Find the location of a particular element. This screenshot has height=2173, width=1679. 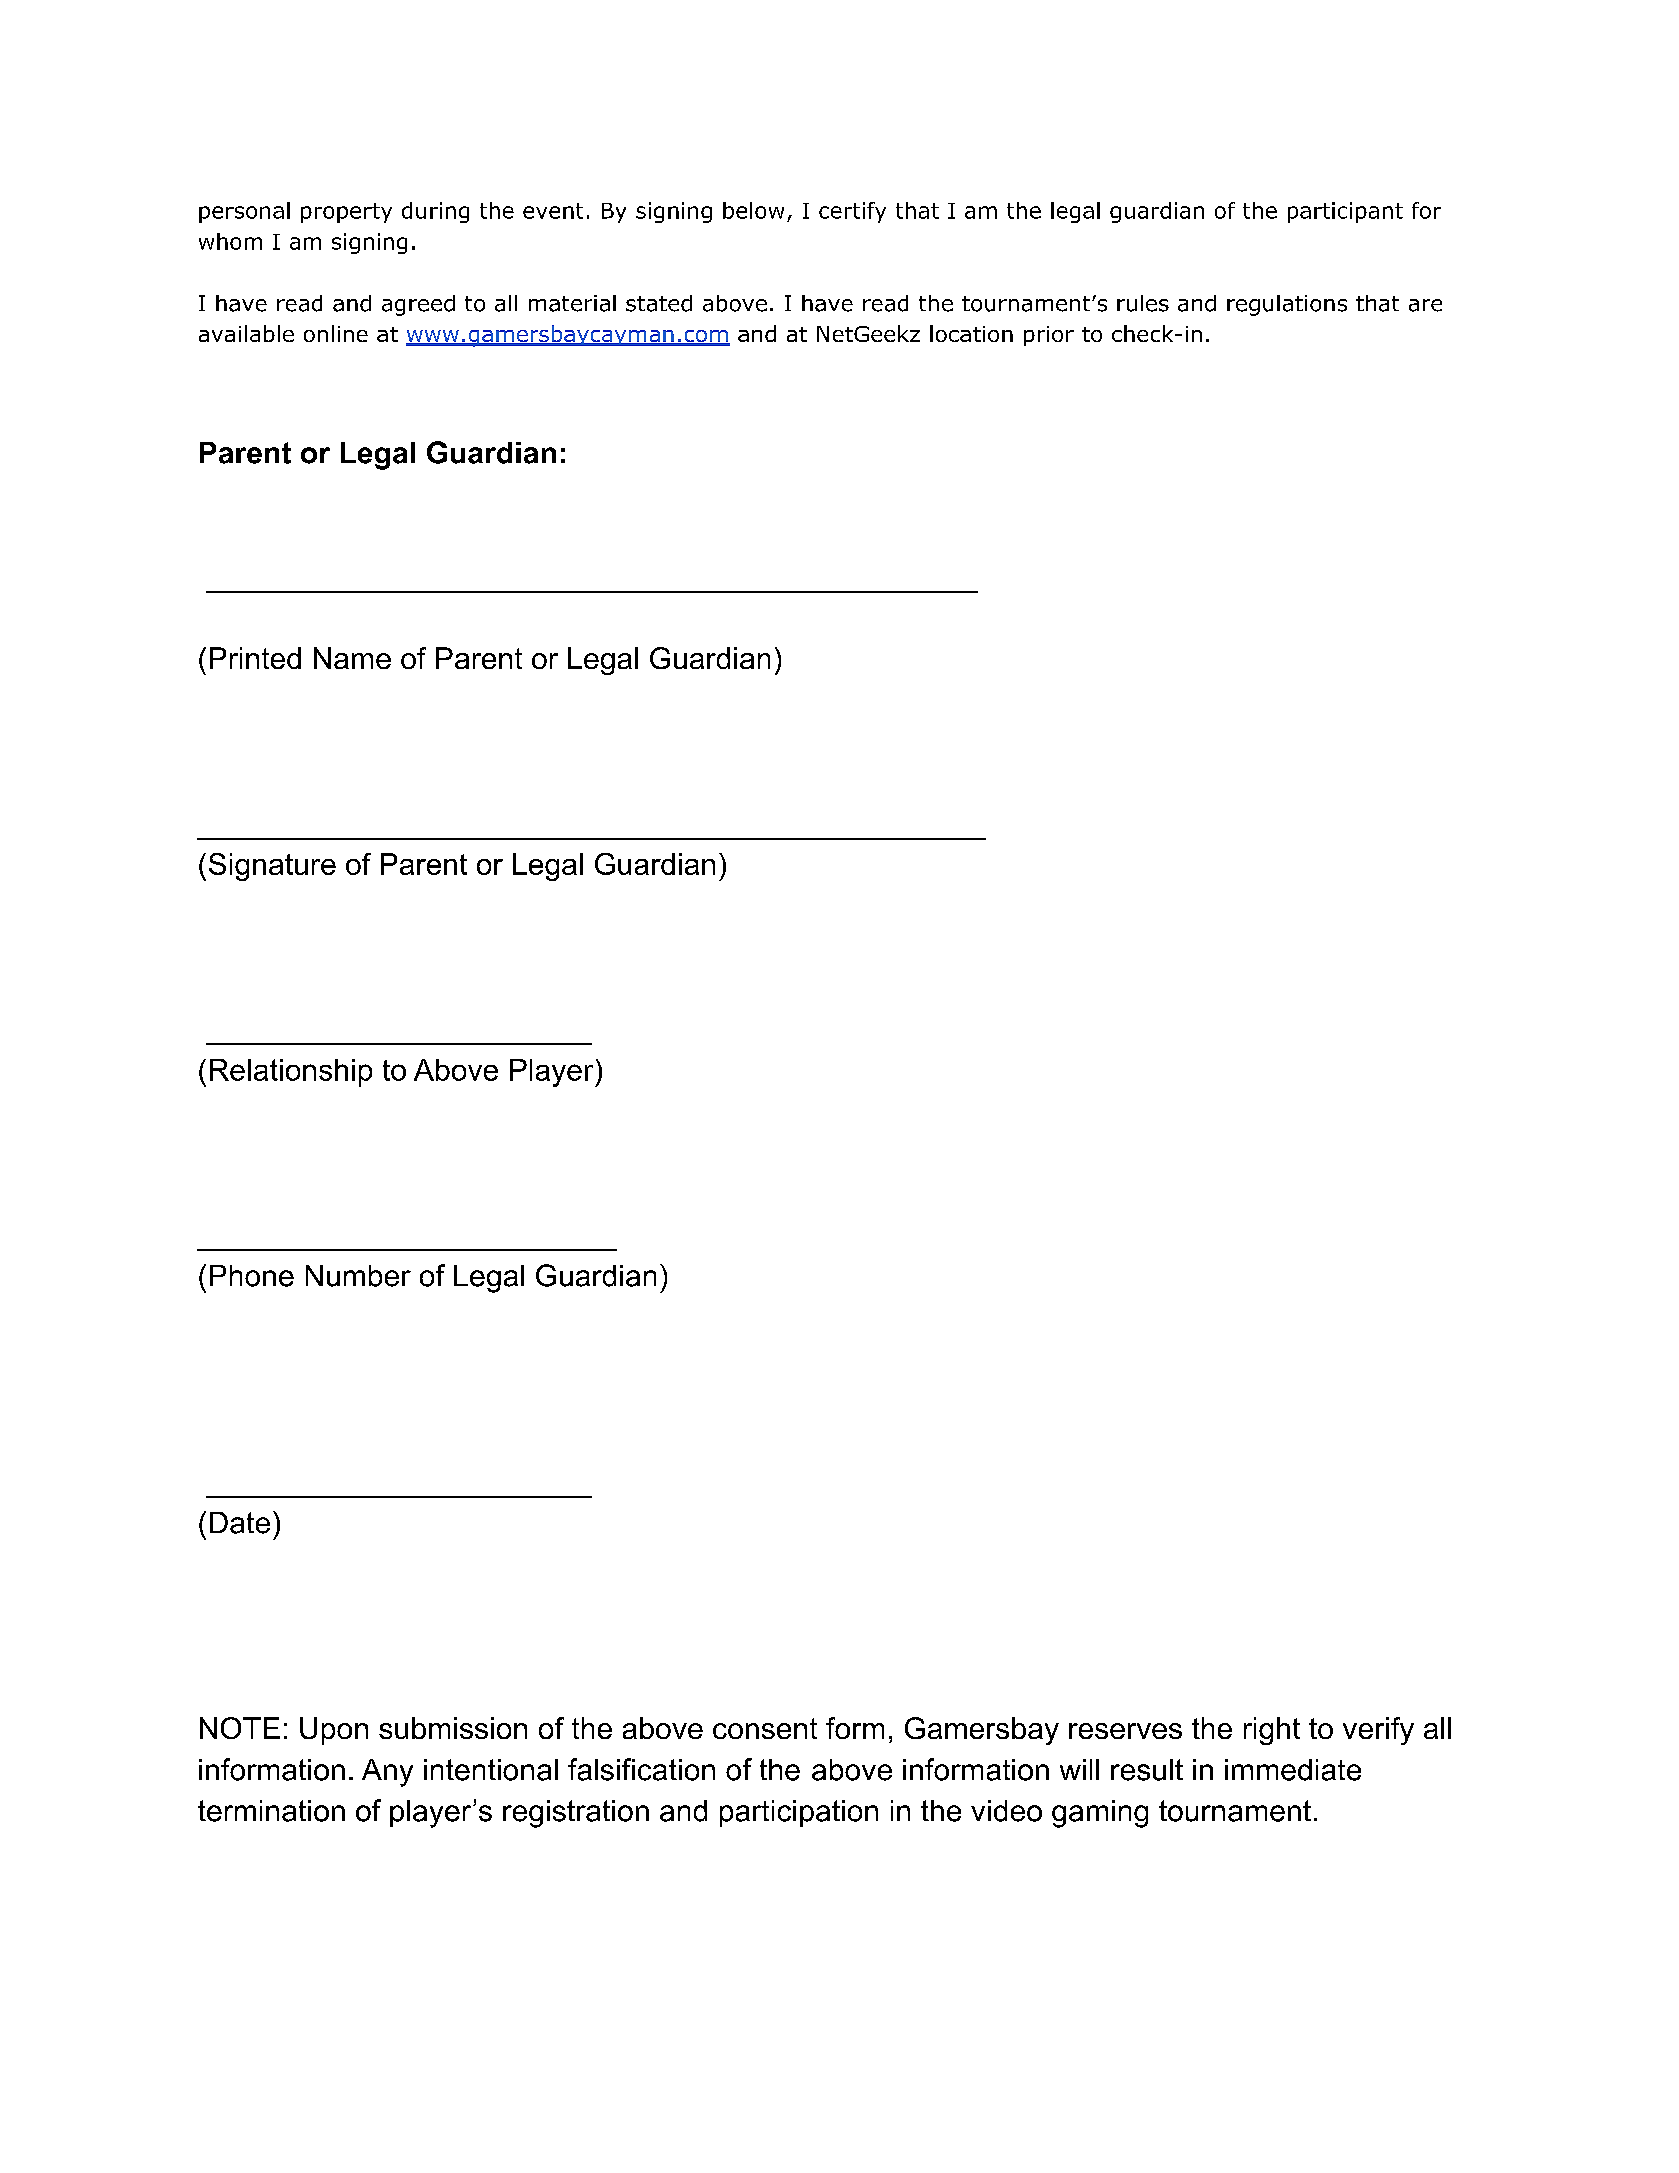

right is located at coordinates (1272, 1731).
